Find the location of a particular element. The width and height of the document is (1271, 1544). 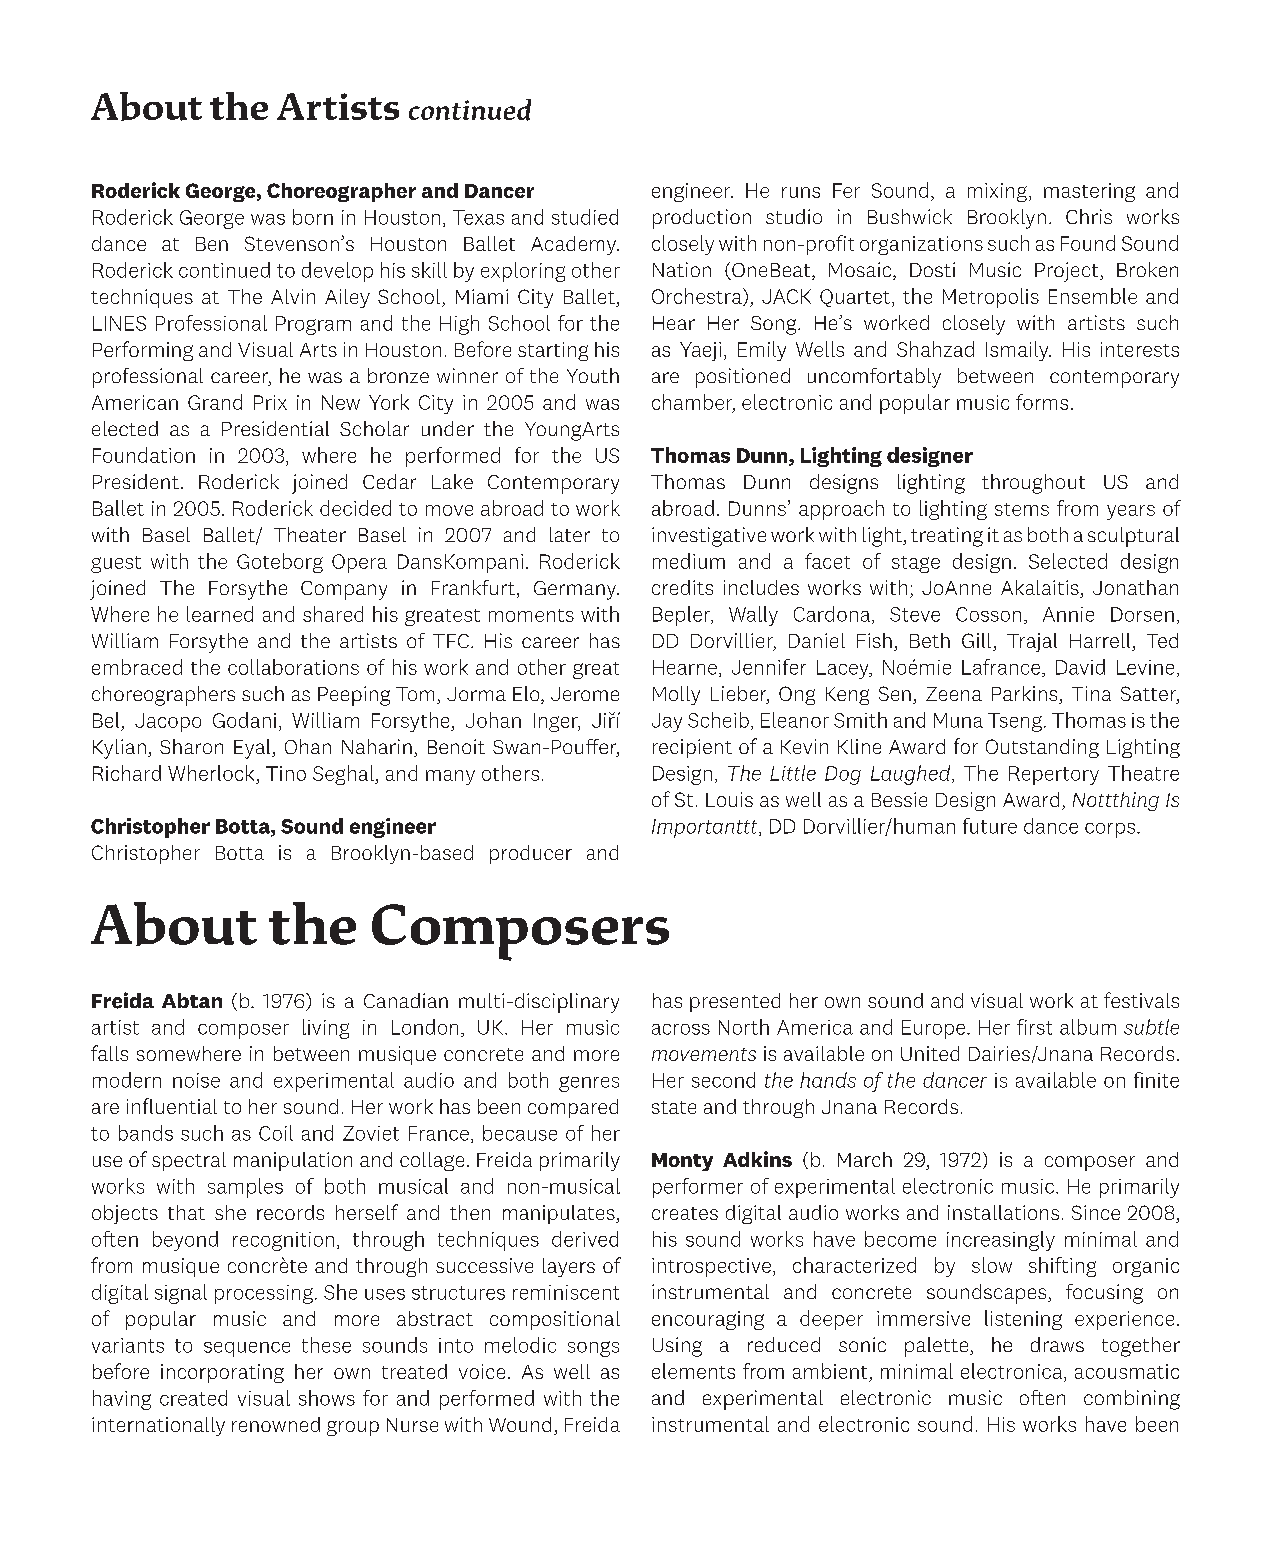

first is located at coordinates (1034, 1027).
